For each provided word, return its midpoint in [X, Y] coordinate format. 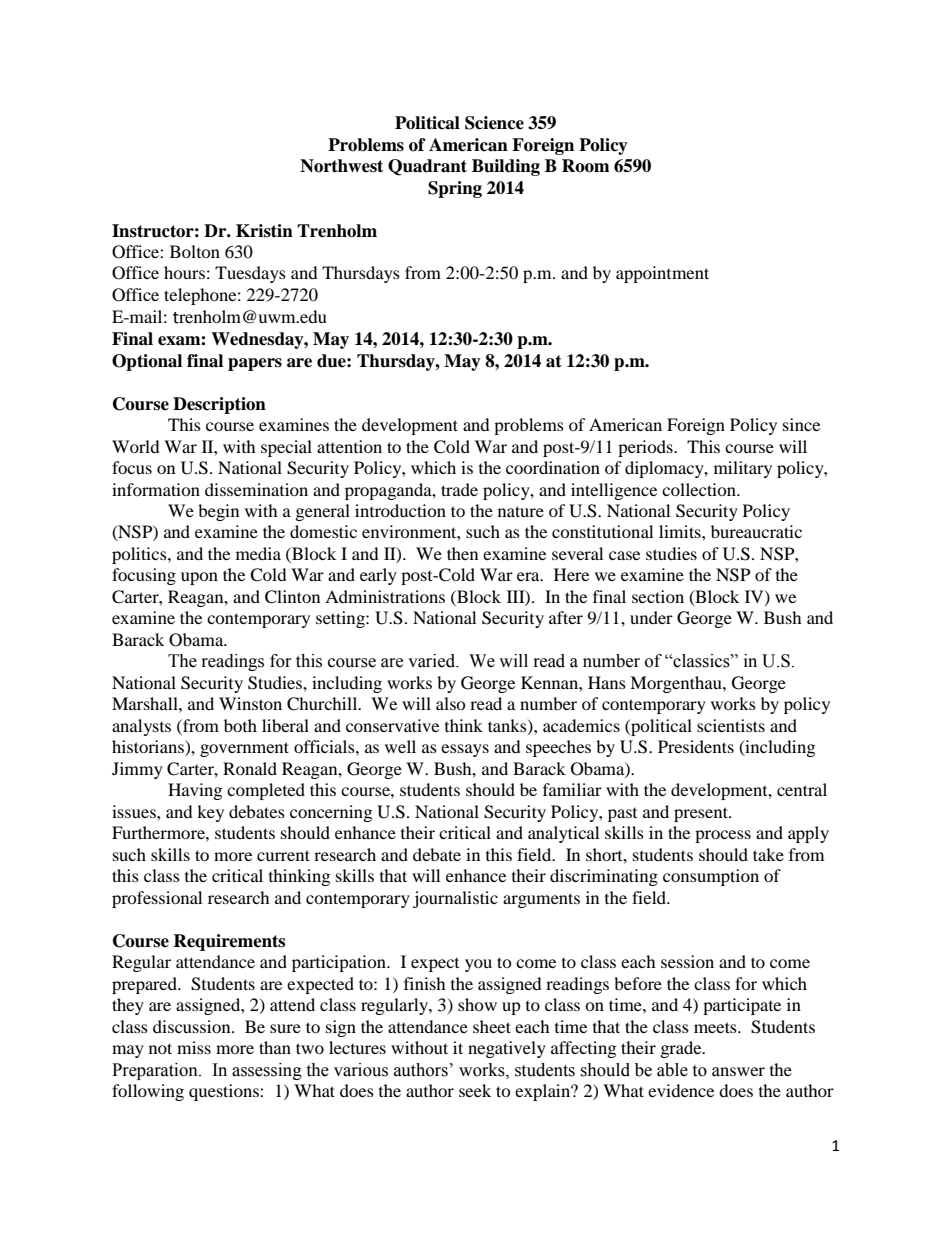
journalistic [455, 899]
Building [506, 167]
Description [219, 405]
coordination [553, 467]
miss [194, 1047]
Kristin [264, 231]
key [210, 813]
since [801, 424]
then [462, 553]
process [723, 836]
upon [199, 578]
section [658, 596]
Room [586, 166]
